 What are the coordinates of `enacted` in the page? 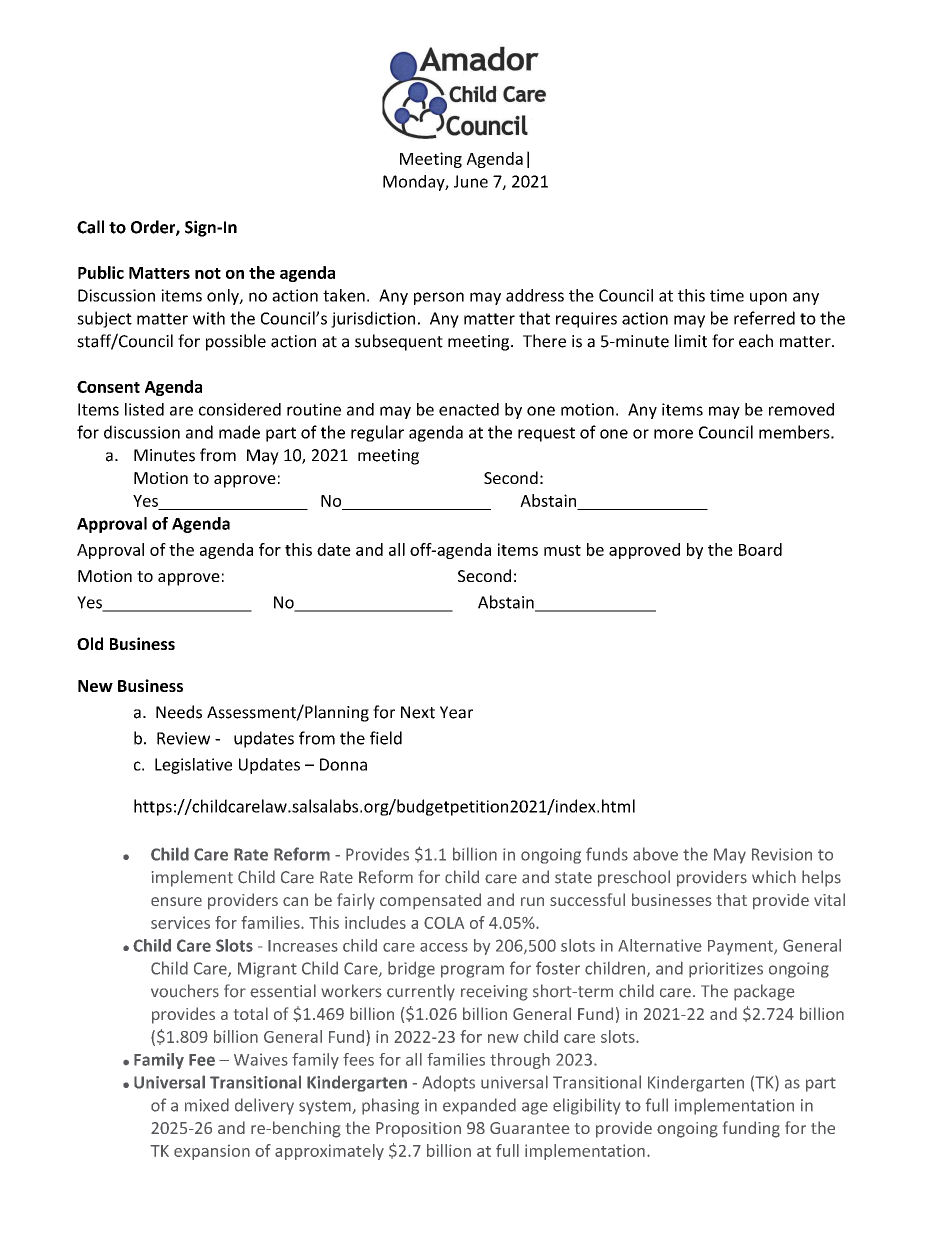 It's located at (469, 409).
